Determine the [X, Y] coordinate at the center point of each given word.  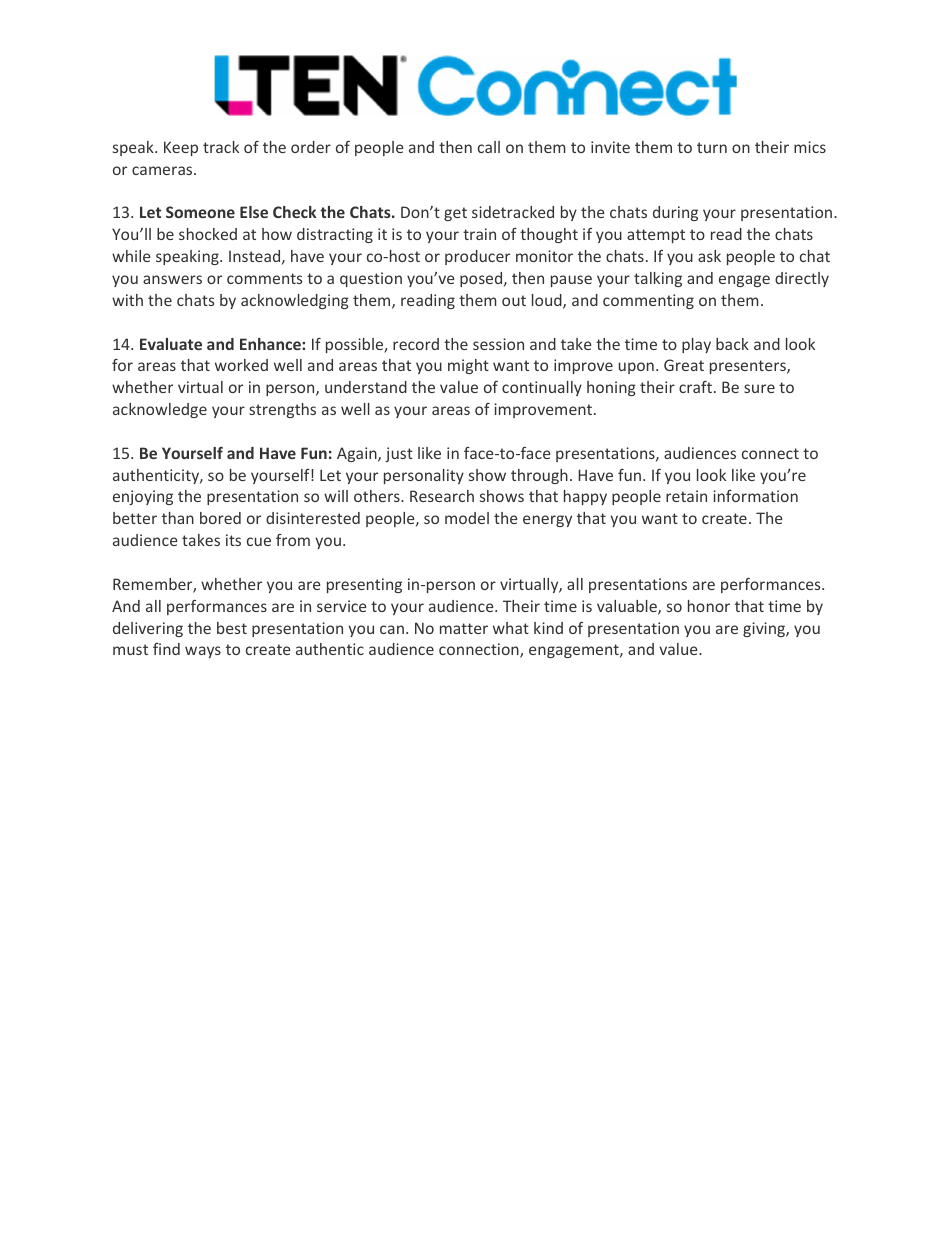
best [232, 628]
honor [709, 606]
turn [712, 147]
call [489, 147]
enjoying [143, 497]
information [755, 496]
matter [464, 628]
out [514, 300]
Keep [181, 148]
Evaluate [171, 344]
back [732, 344]
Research [442, 496]
